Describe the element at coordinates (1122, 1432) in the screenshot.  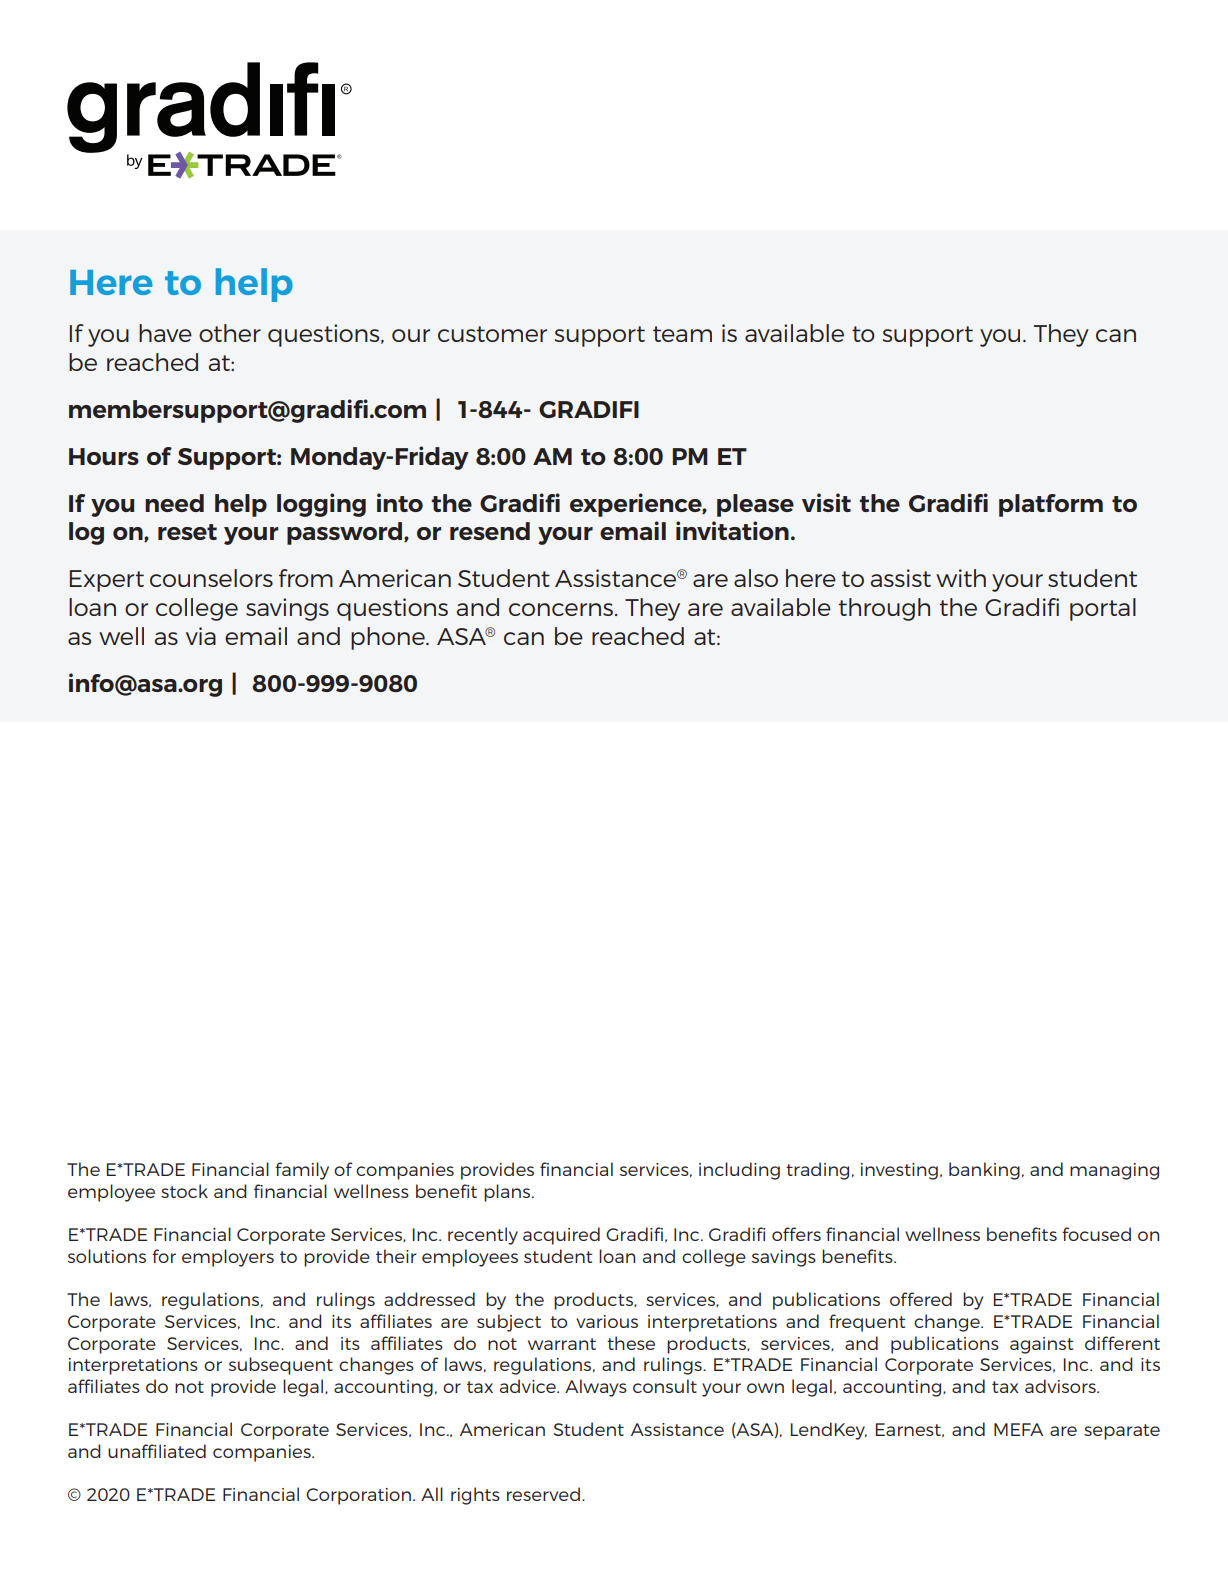
I see `separate` at that location.
